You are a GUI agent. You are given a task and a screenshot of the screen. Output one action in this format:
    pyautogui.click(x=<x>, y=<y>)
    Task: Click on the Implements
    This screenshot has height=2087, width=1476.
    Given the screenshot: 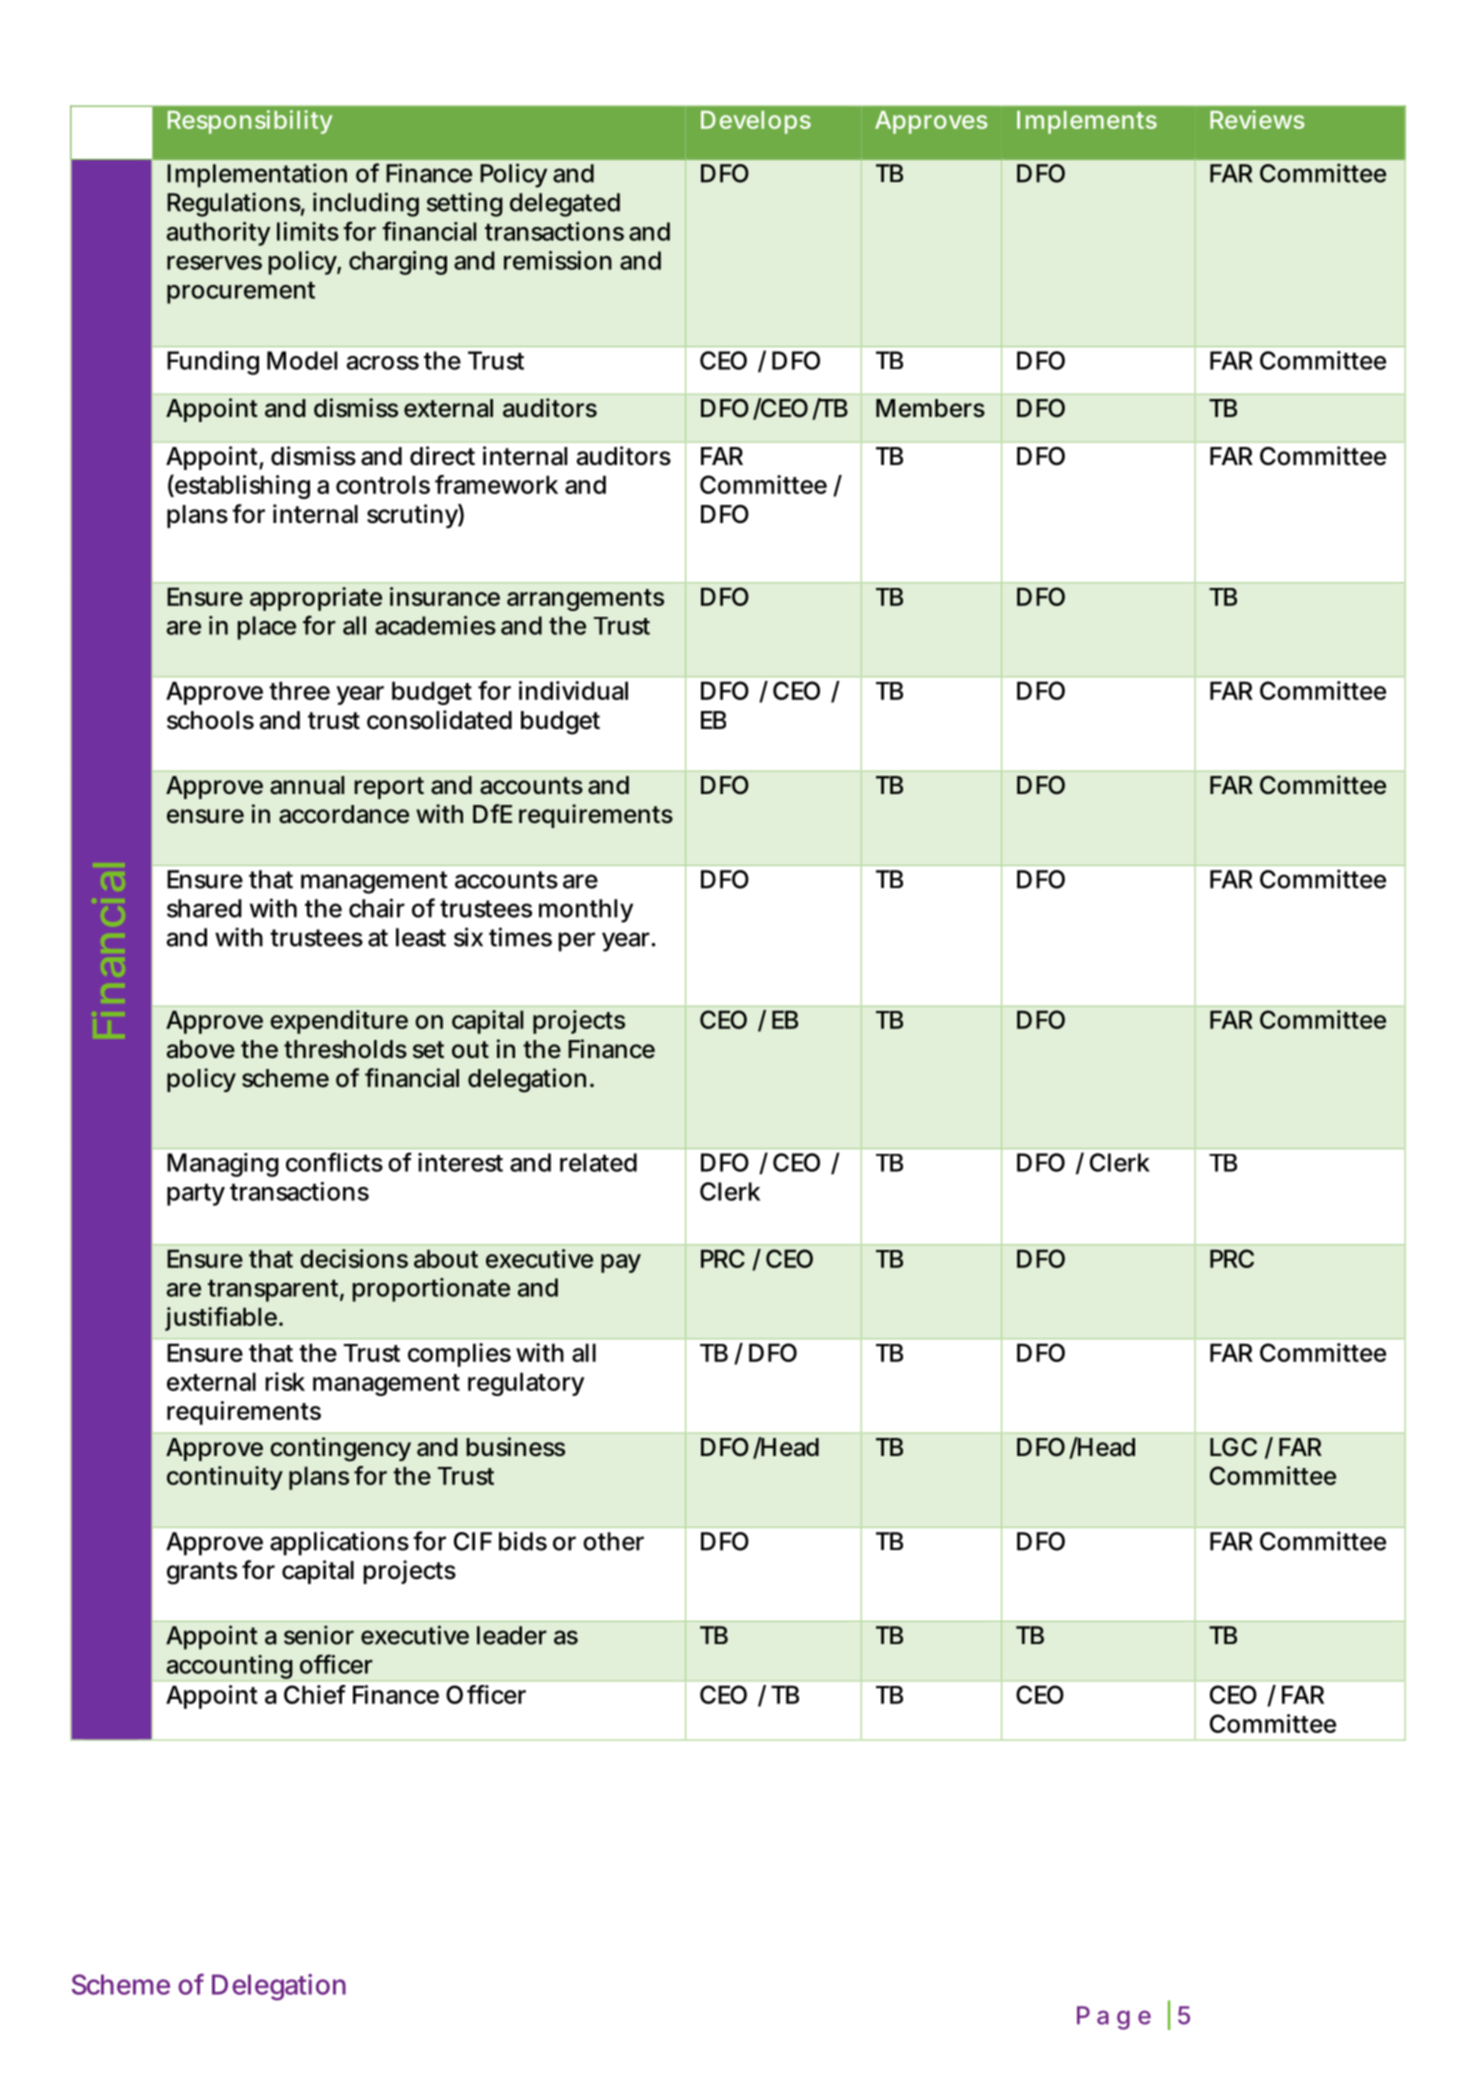 What is the action you would take?
    pyautogui.click(x=1087, y=122)
